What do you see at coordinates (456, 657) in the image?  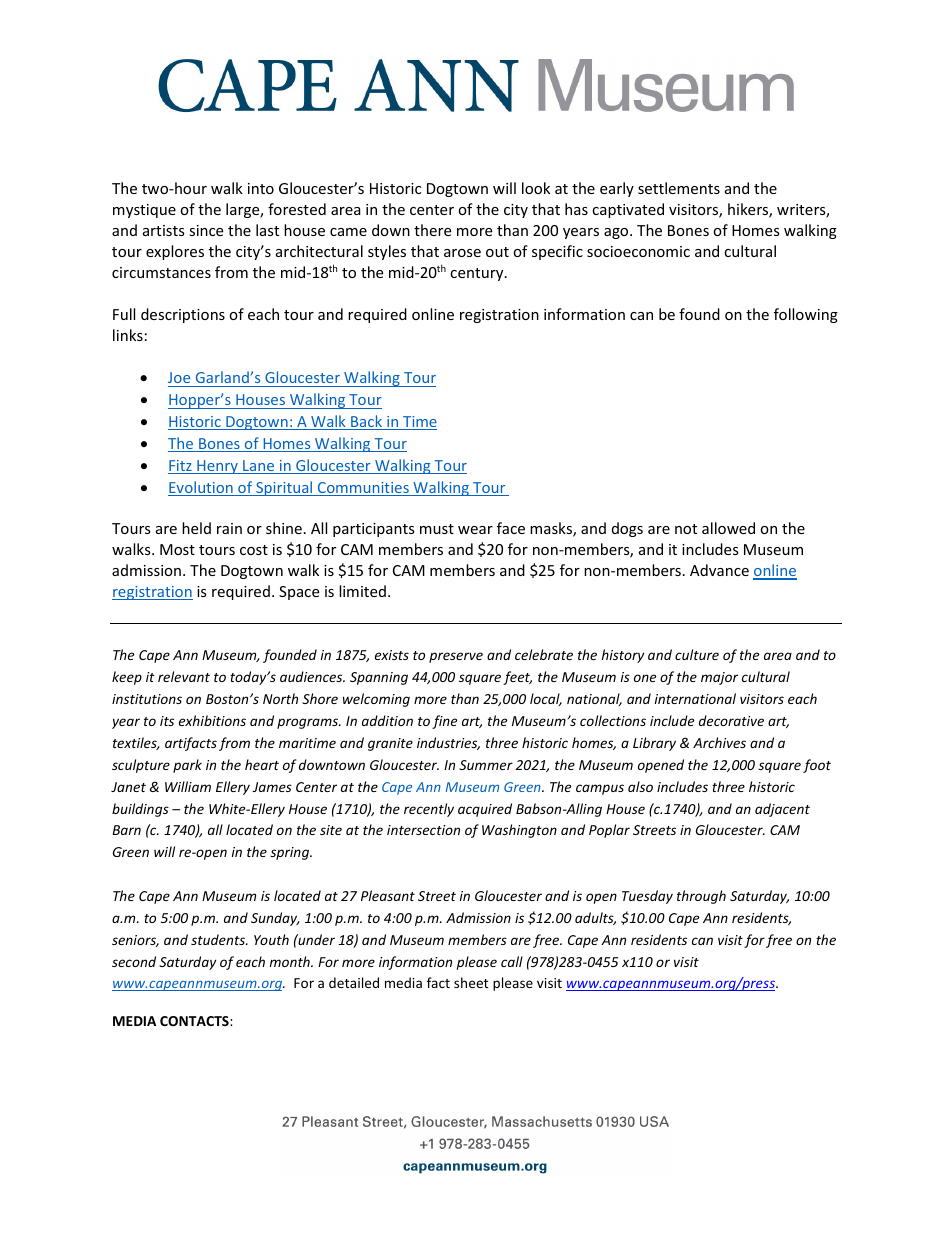 I see `preserve` at bounding box center [456, 657].
